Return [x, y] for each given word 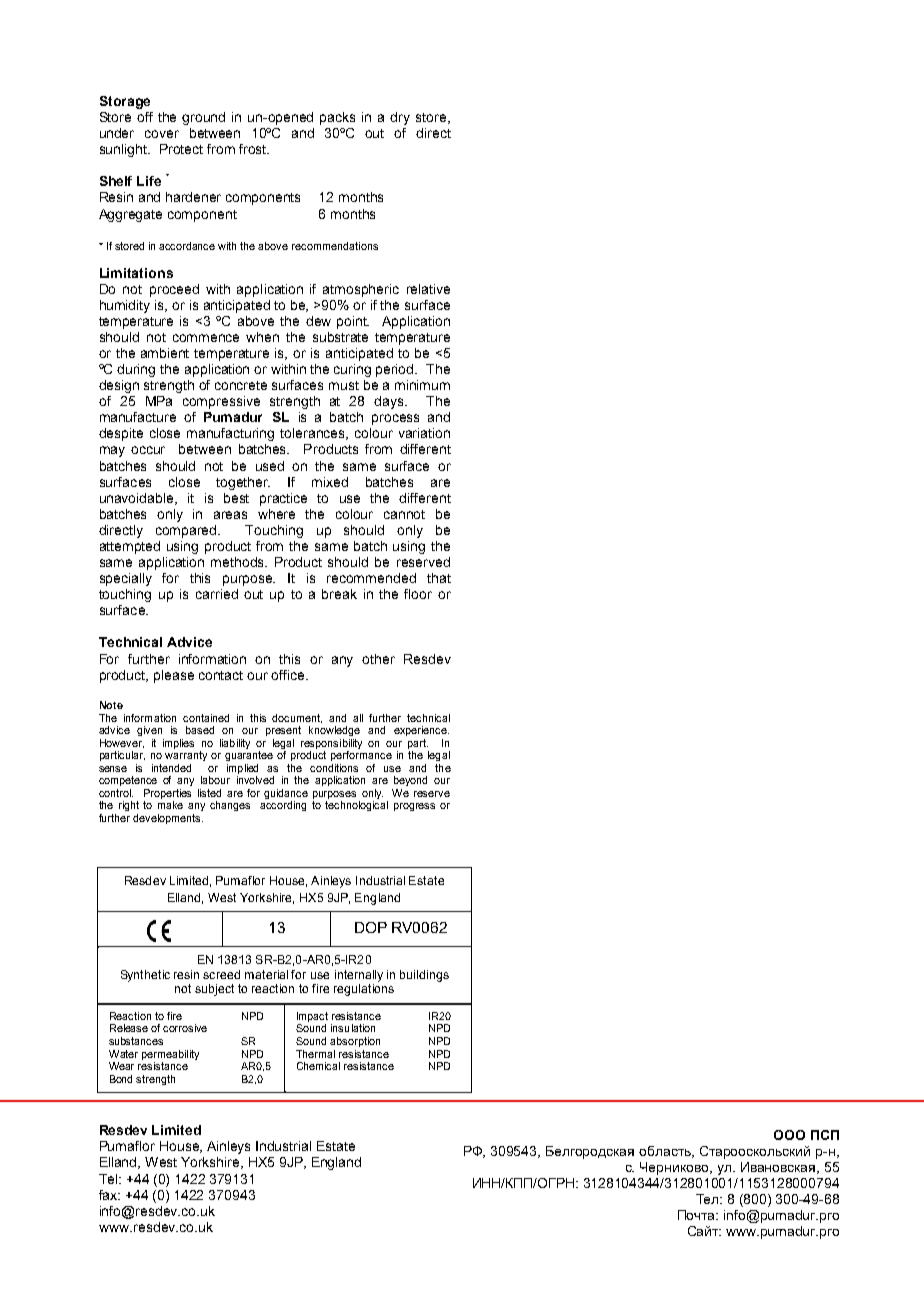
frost [254, 149]
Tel [109, 1179]
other [378, 659]
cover [162, 134]
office [289, 675]
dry [400, 118]
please [174, 676]
